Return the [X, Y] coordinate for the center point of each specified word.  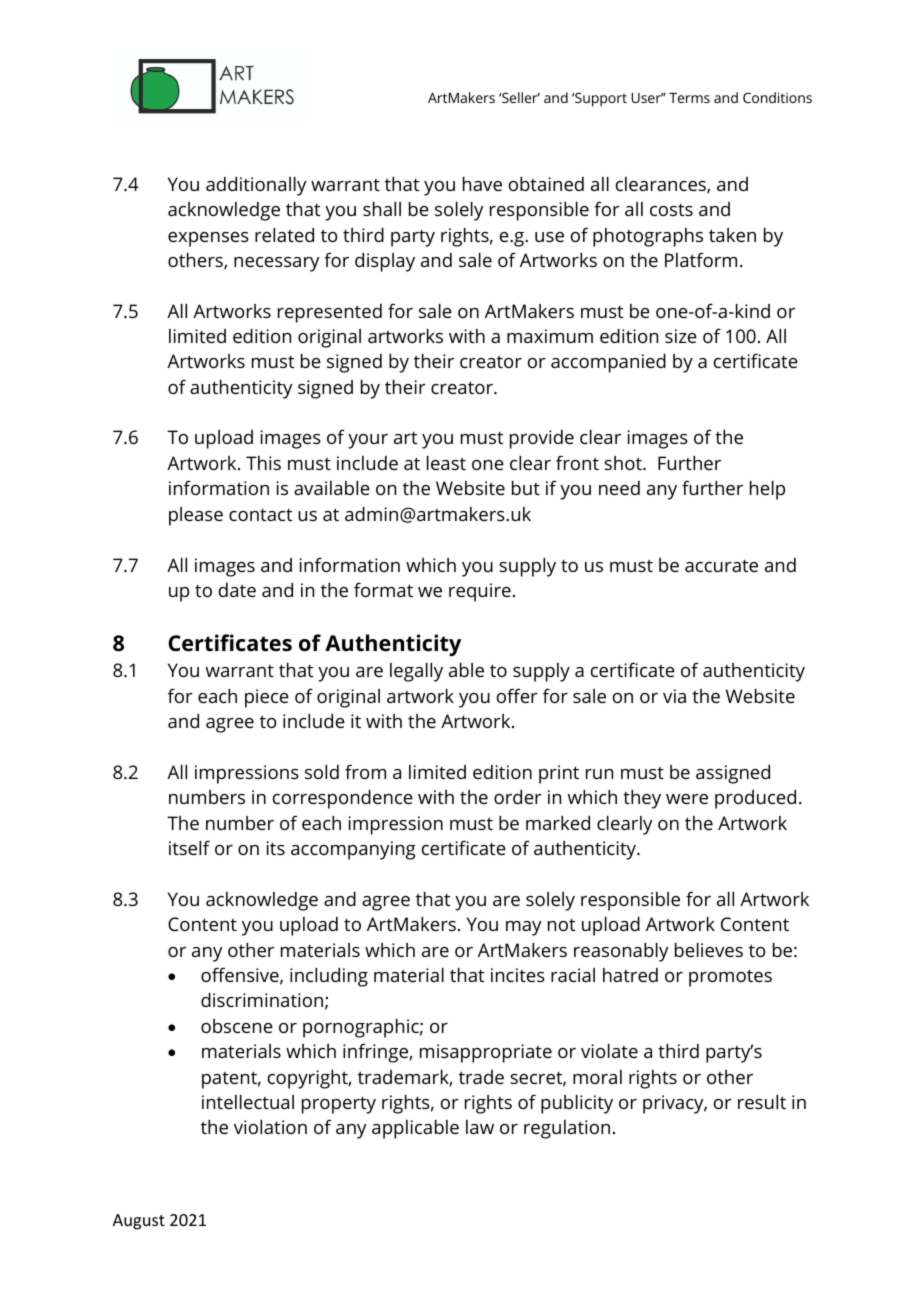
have [482, 184]
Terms [689, 98]
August [139, 1222]
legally [416, 672]
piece [267, 698]
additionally [256, 186]
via [674, 696]
